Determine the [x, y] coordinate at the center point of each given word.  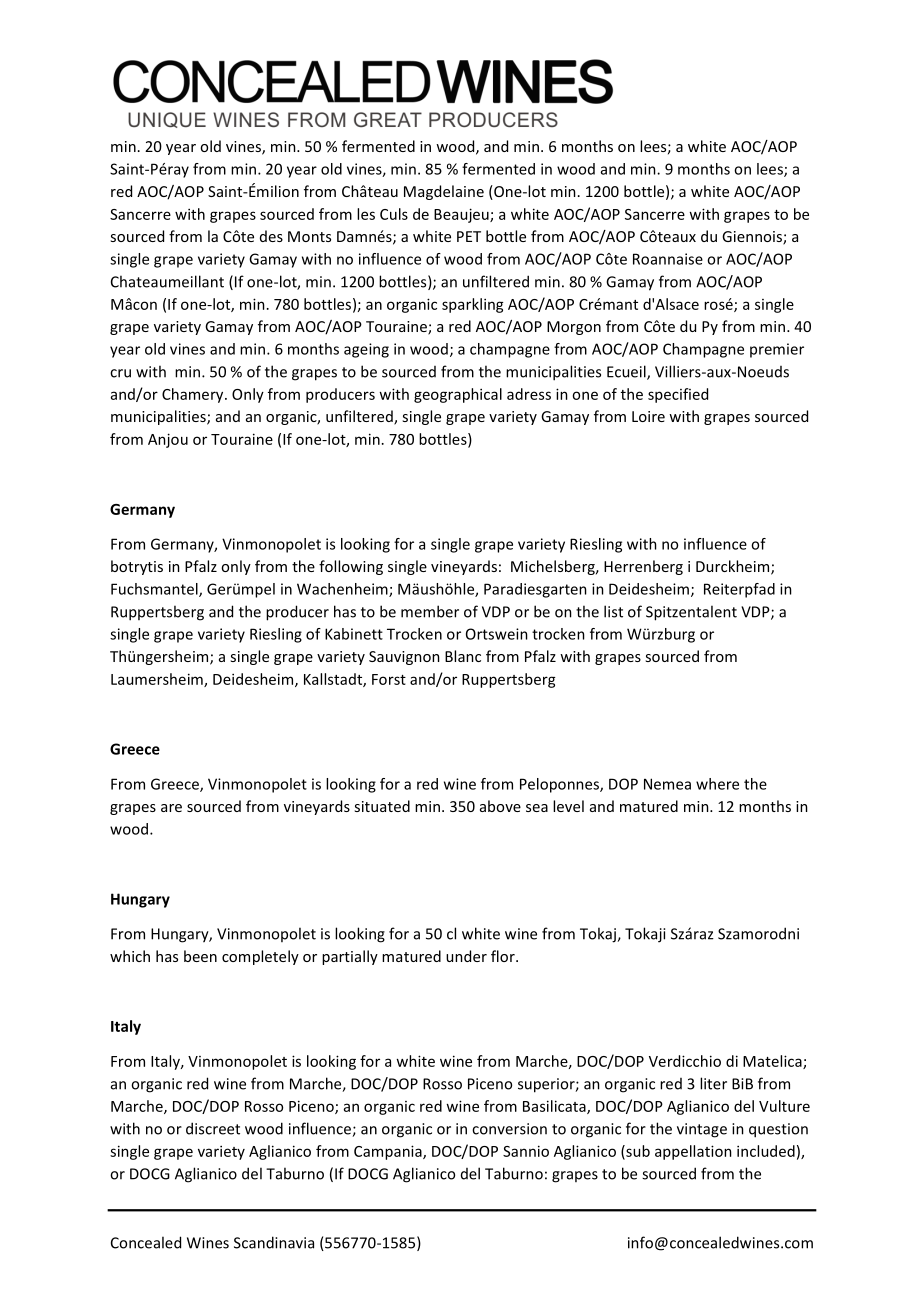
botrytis [137, 567]
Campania [389, 1152]
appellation [693, 1152]
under [466, 956]
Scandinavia [274, 1242]
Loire [648, 416]
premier [777, 350]
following [351, 567]
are [171, 808]
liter [713, 1083]
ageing [366, 350]
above [500, 806]
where [717, 784]
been [200, 956]
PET [469, 236]
